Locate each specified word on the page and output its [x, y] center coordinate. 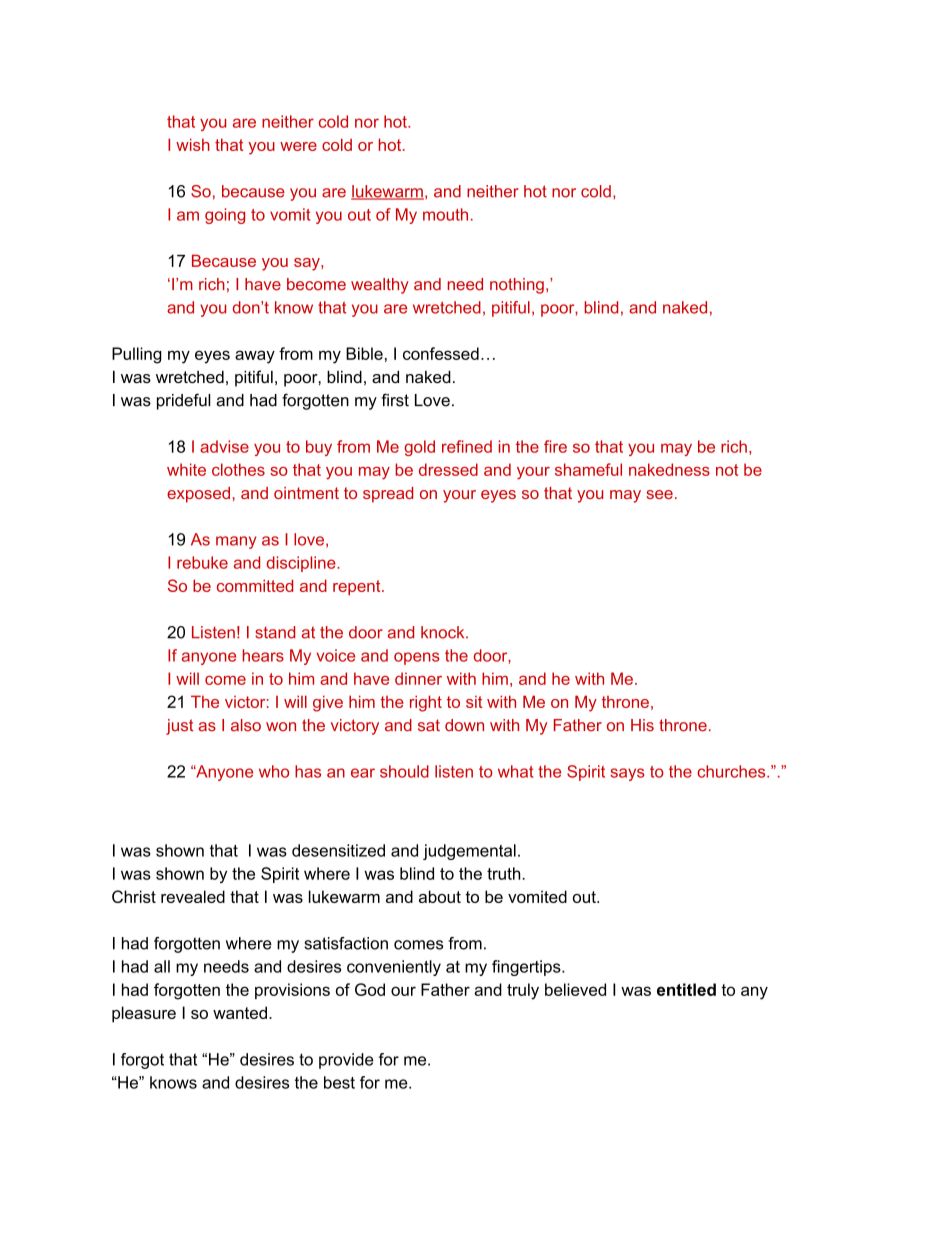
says [627, 774]
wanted [240, 1012]
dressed [448, 469]
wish [193, 144]
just [179, 727]
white [186, 469]
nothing [517, 286]
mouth [445, 214]
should [404, 771]
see [659, 494]
